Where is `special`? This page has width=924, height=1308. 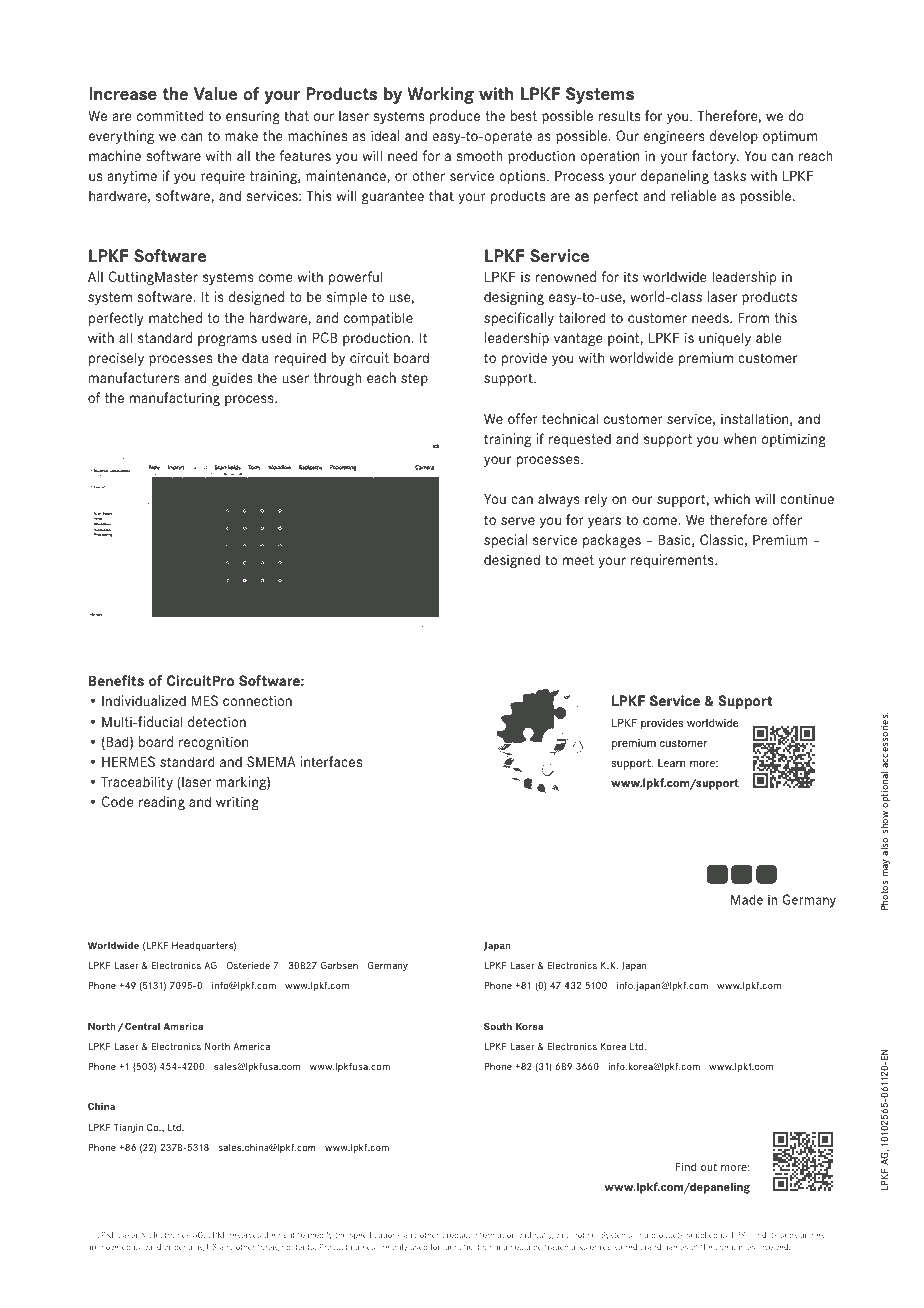
special is located at coordinates (505, 541).
